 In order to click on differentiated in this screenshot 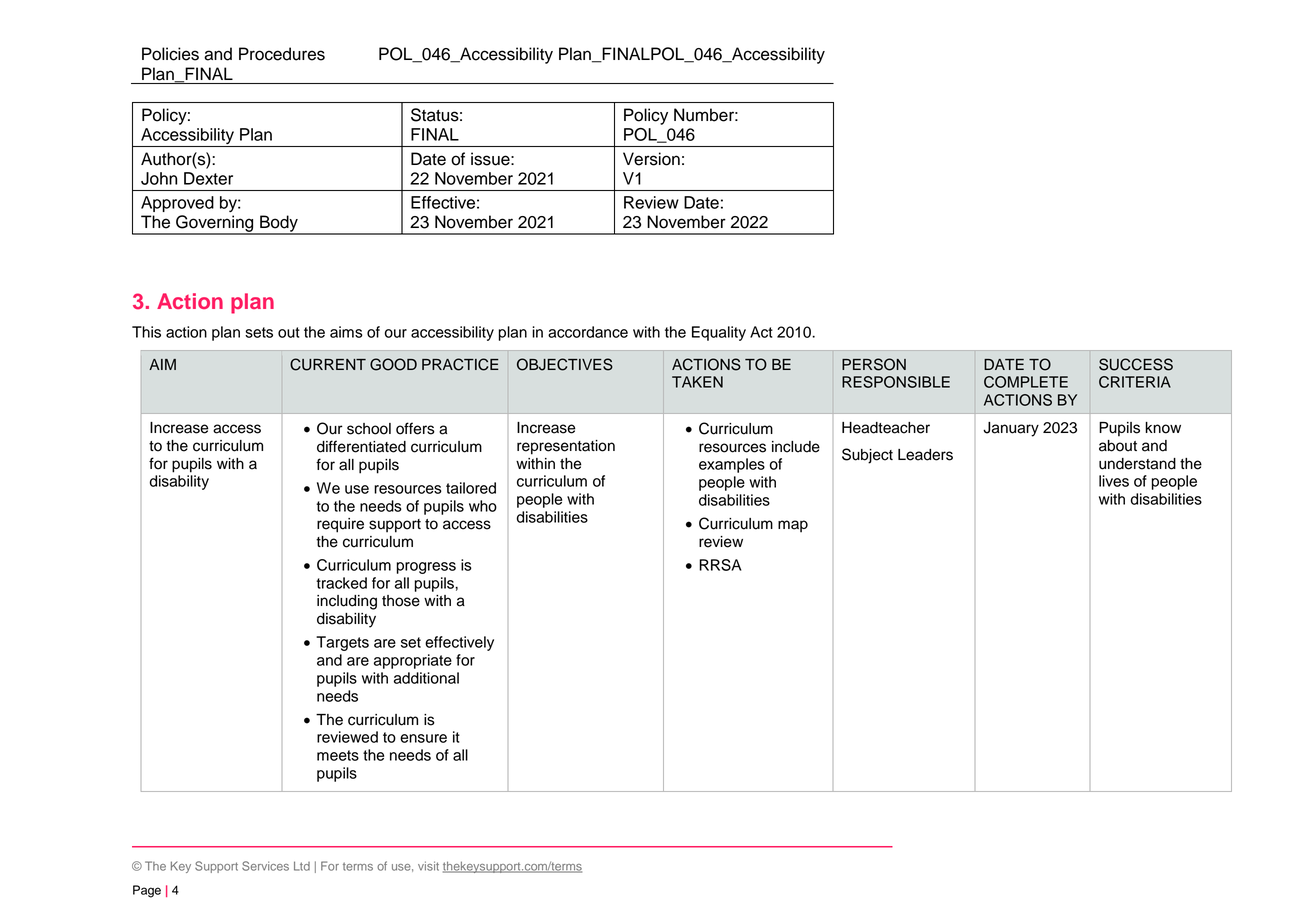, I will do `click(361, 446)`.
